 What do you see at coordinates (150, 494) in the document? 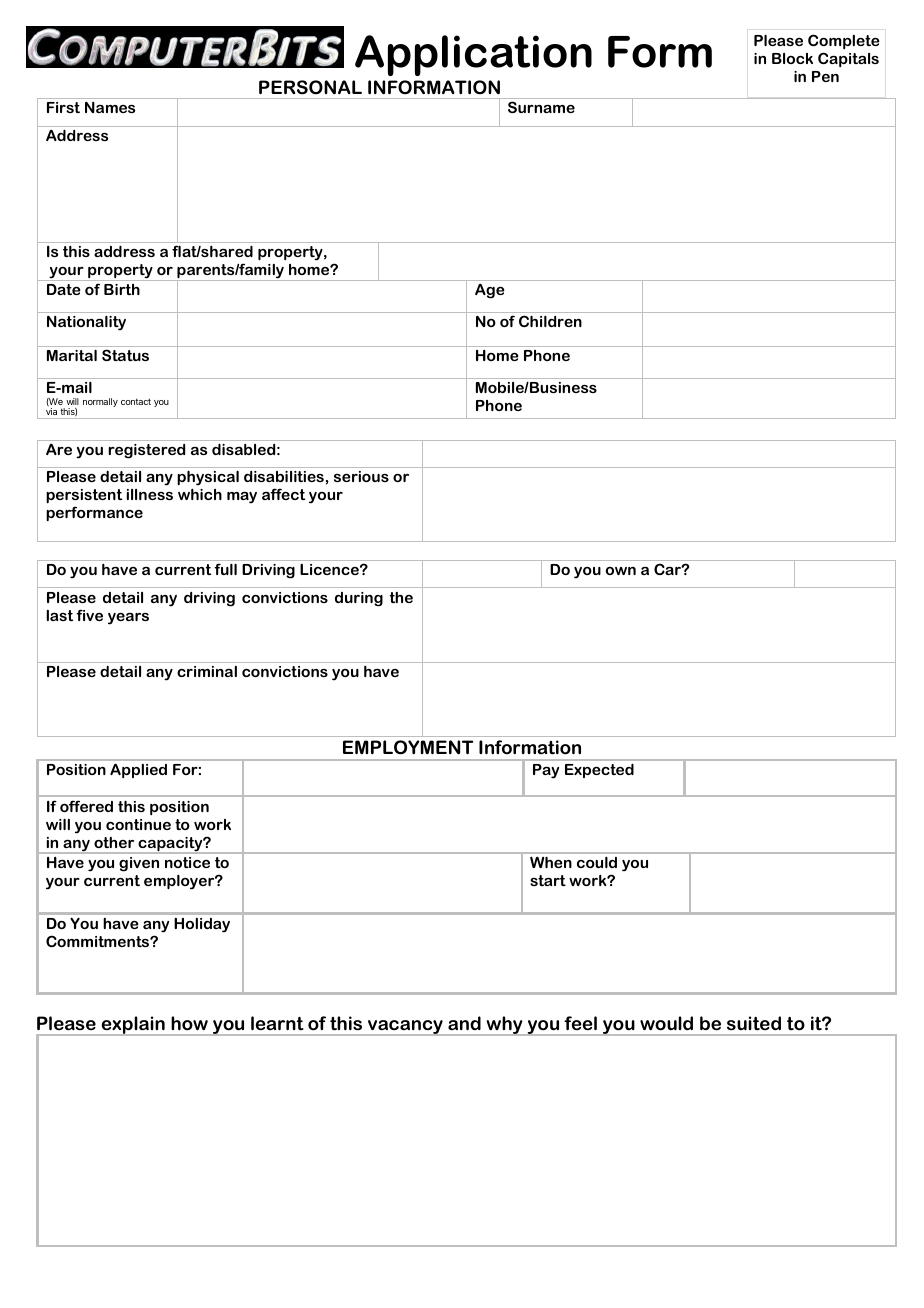
I see `illness` at bounding box center [150, 494].
